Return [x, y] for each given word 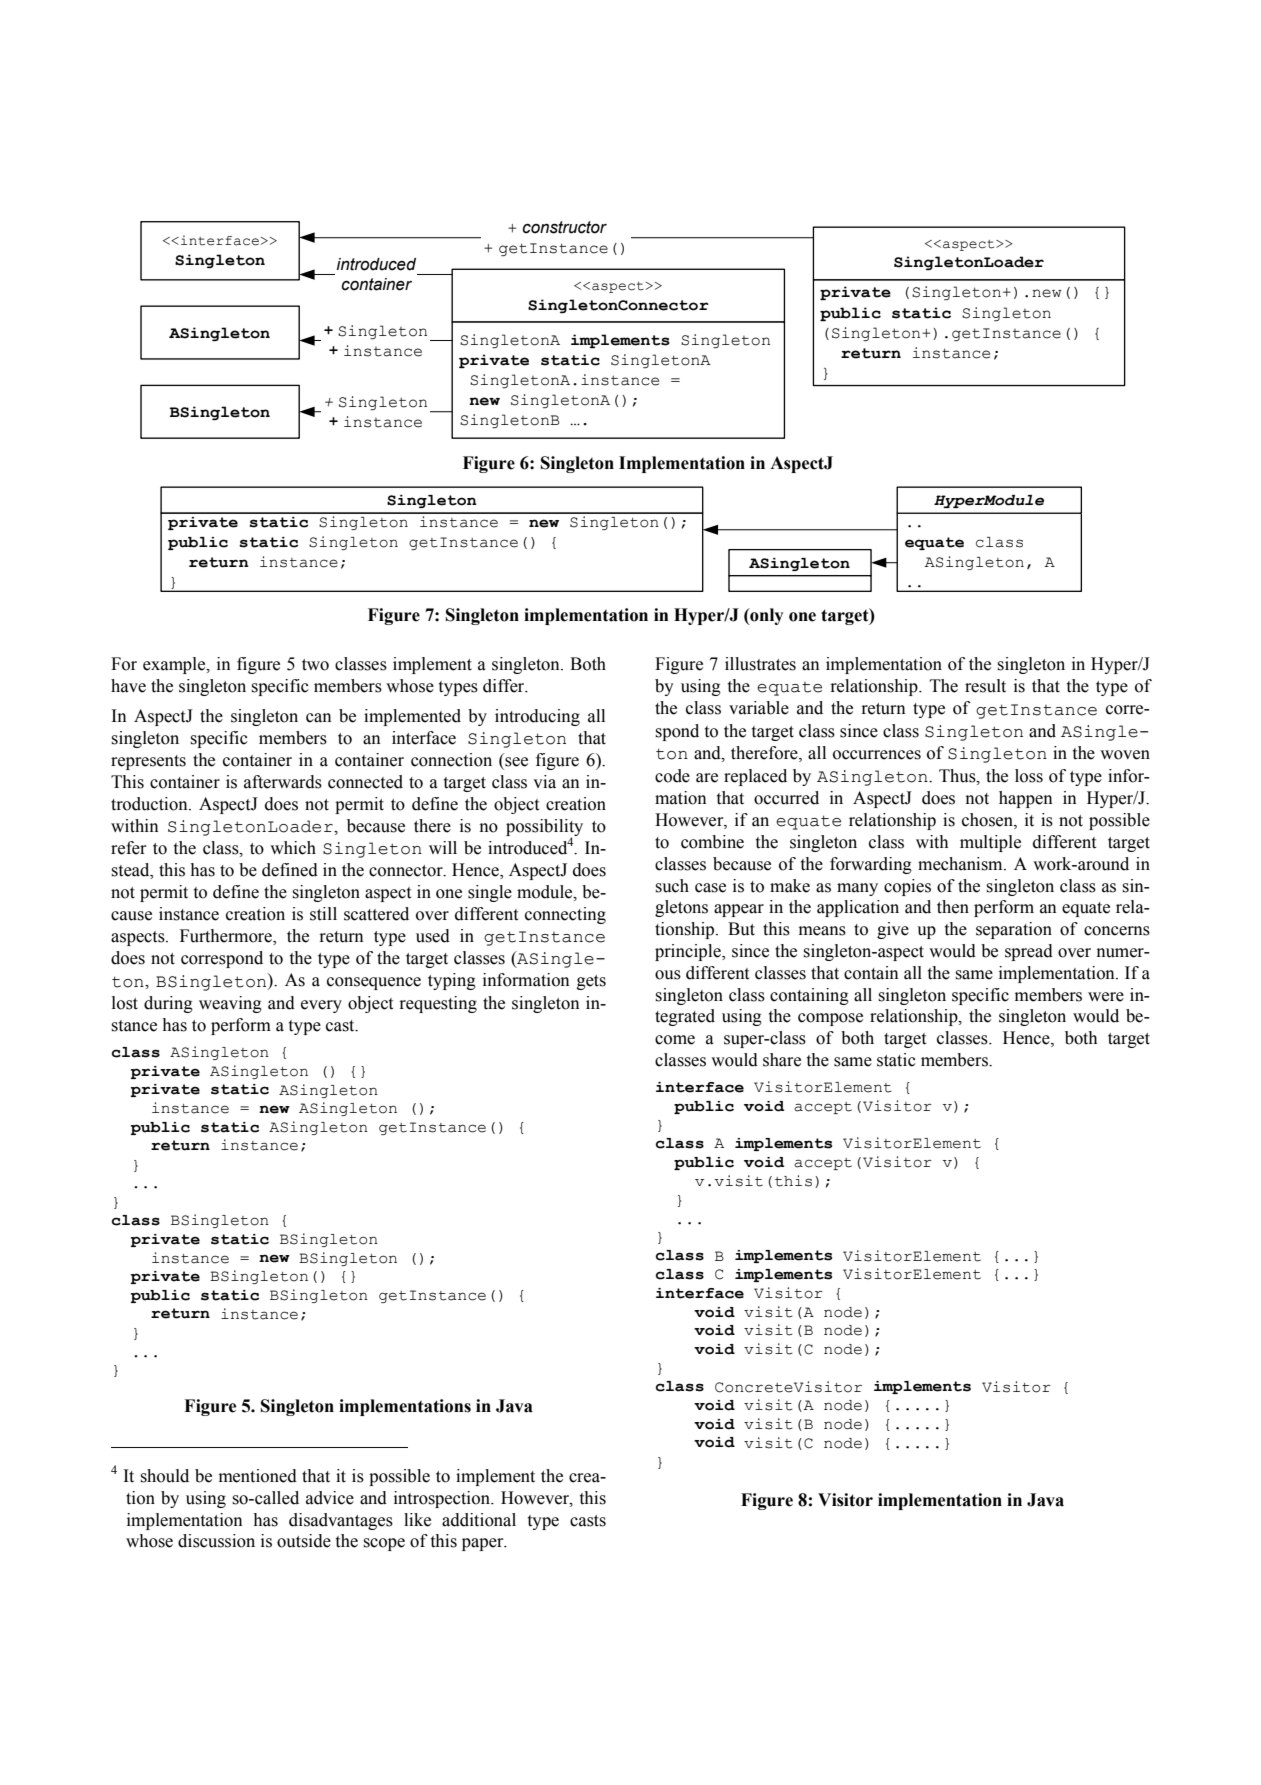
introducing [537, 717]
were [1106, 997]
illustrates [760, 664]
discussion [216, 1541]
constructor [565, 227]
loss [1029, 776]
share [782, 1060]
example [175, 665]
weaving [230, 1004]
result [985, 686]
